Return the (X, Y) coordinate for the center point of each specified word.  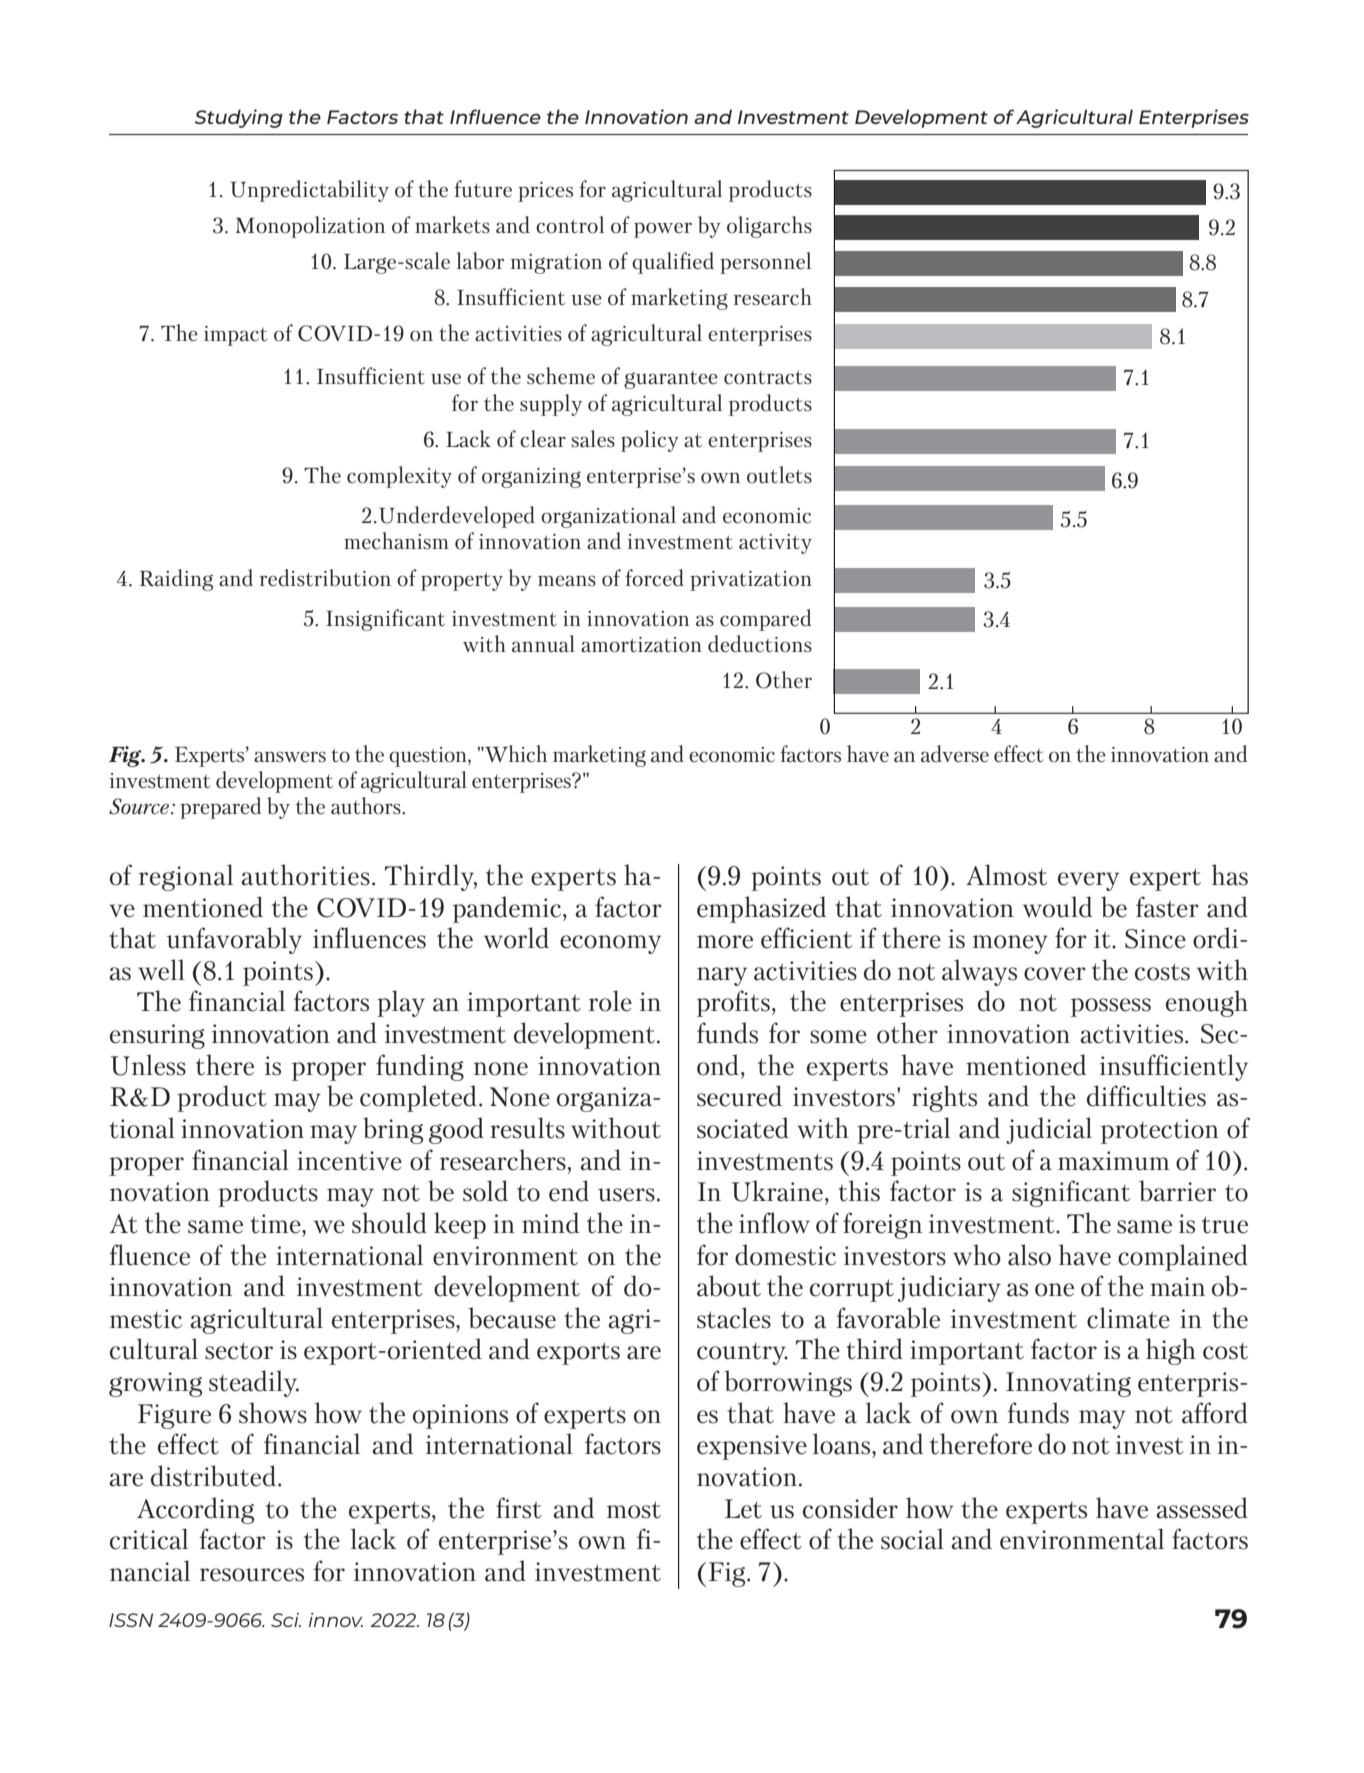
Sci (286, 1620)
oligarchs (769, 227)
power (663, 230)
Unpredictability (309, 191)
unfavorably (234, 940)
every (1088, 881)
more (725, 942)
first (519, 1508)
